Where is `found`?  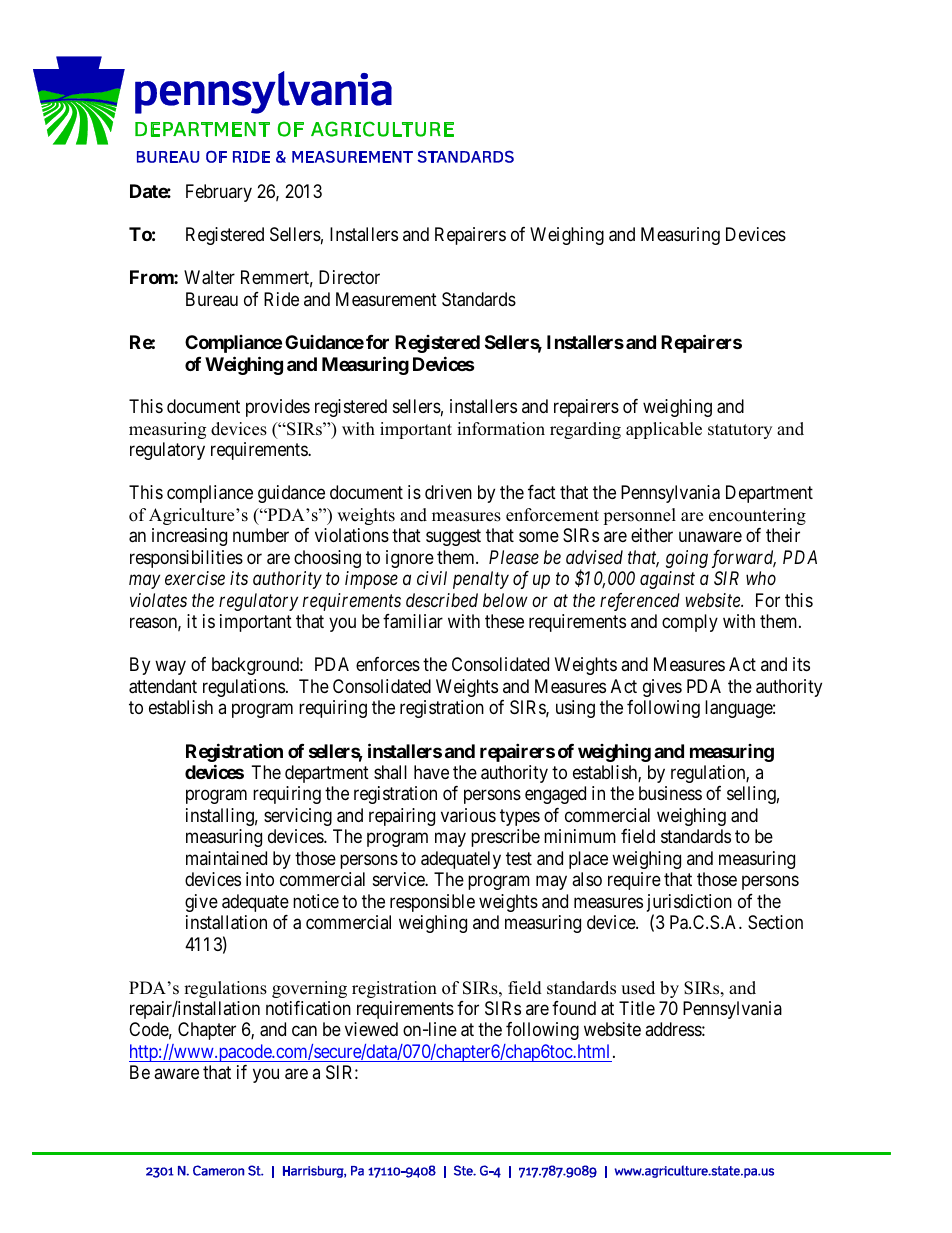 found is located at coordinates (574, 1008).
